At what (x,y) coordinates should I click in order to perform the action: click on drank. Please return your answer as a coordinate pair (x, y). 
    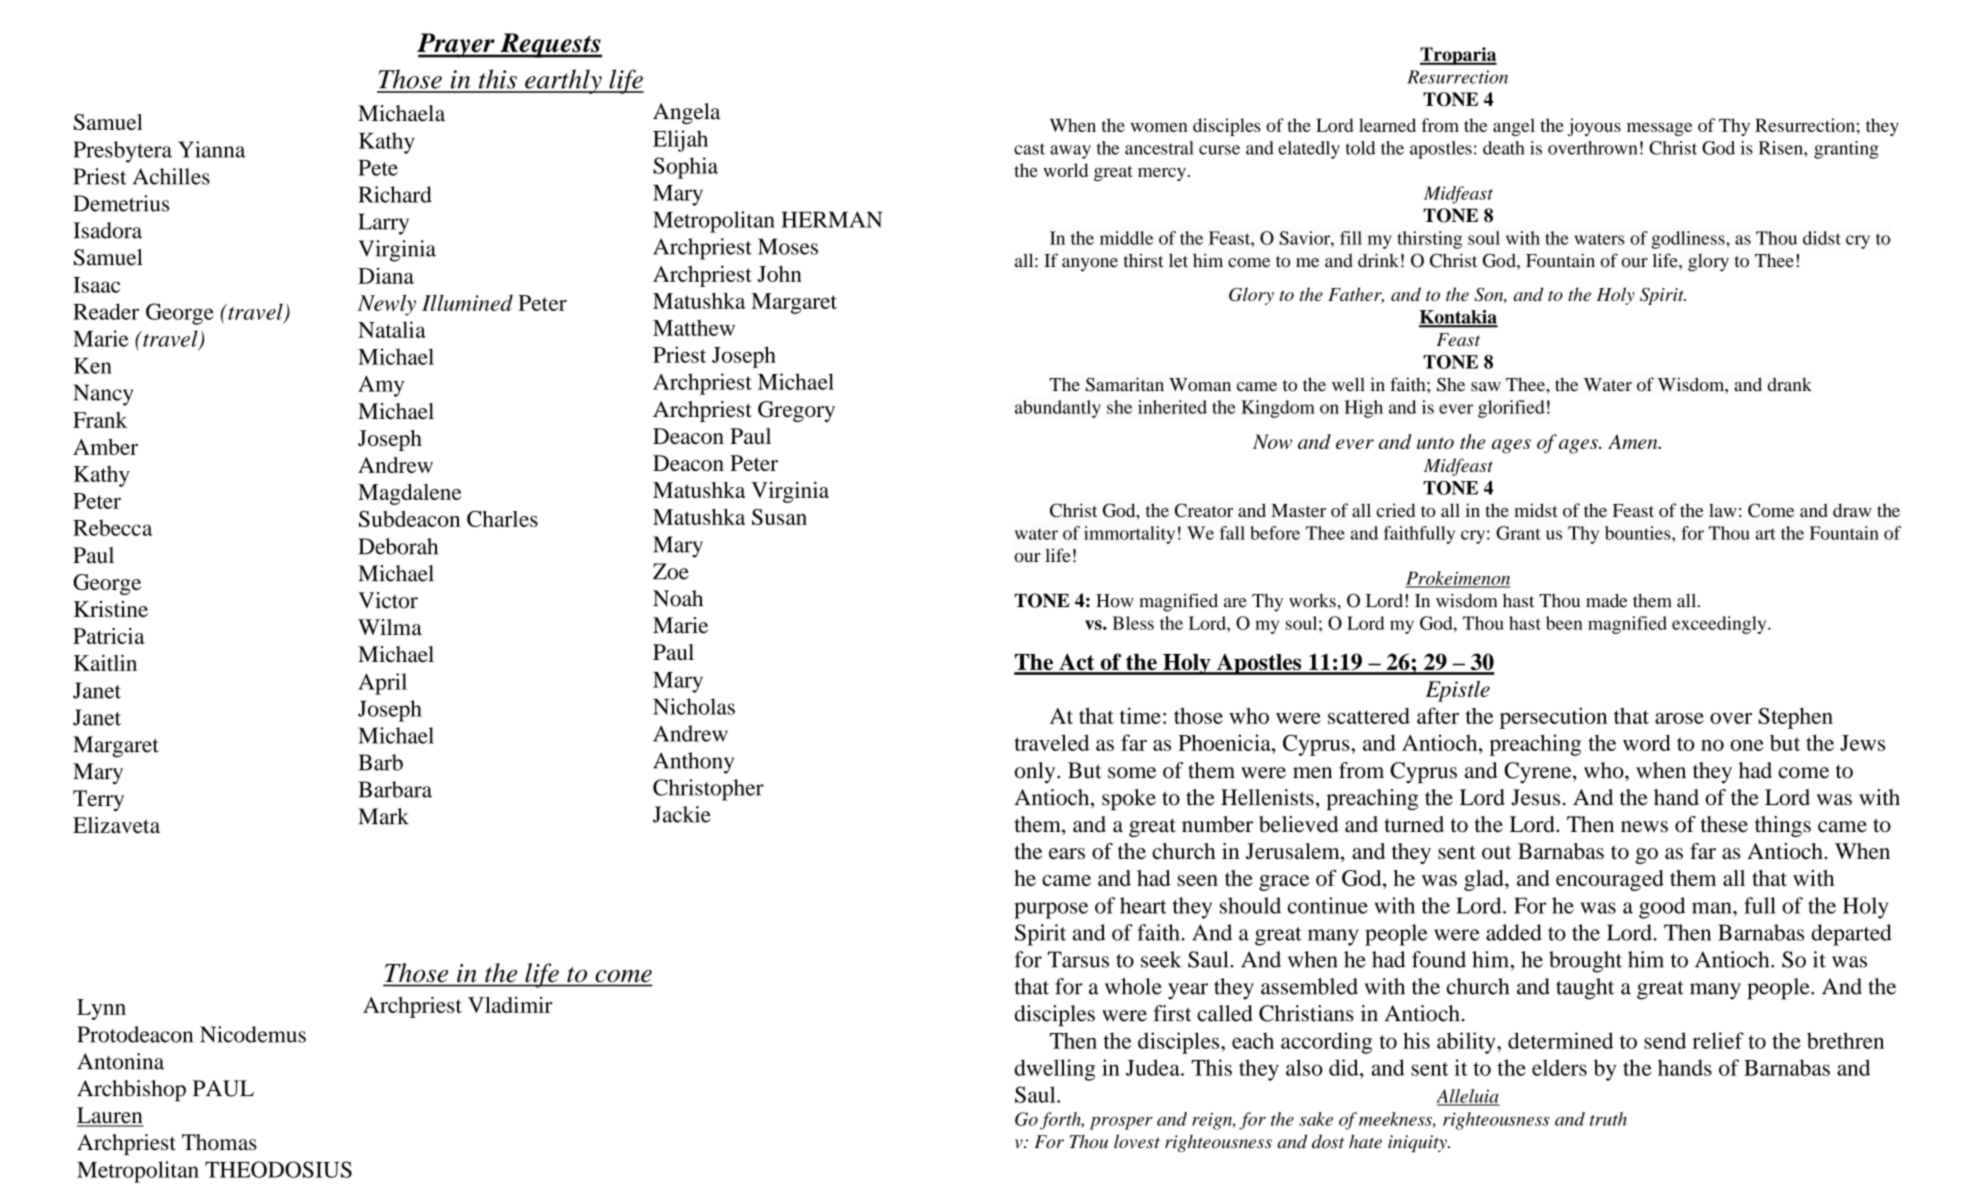
    Looking at the image, I should click on (1789, 384).
